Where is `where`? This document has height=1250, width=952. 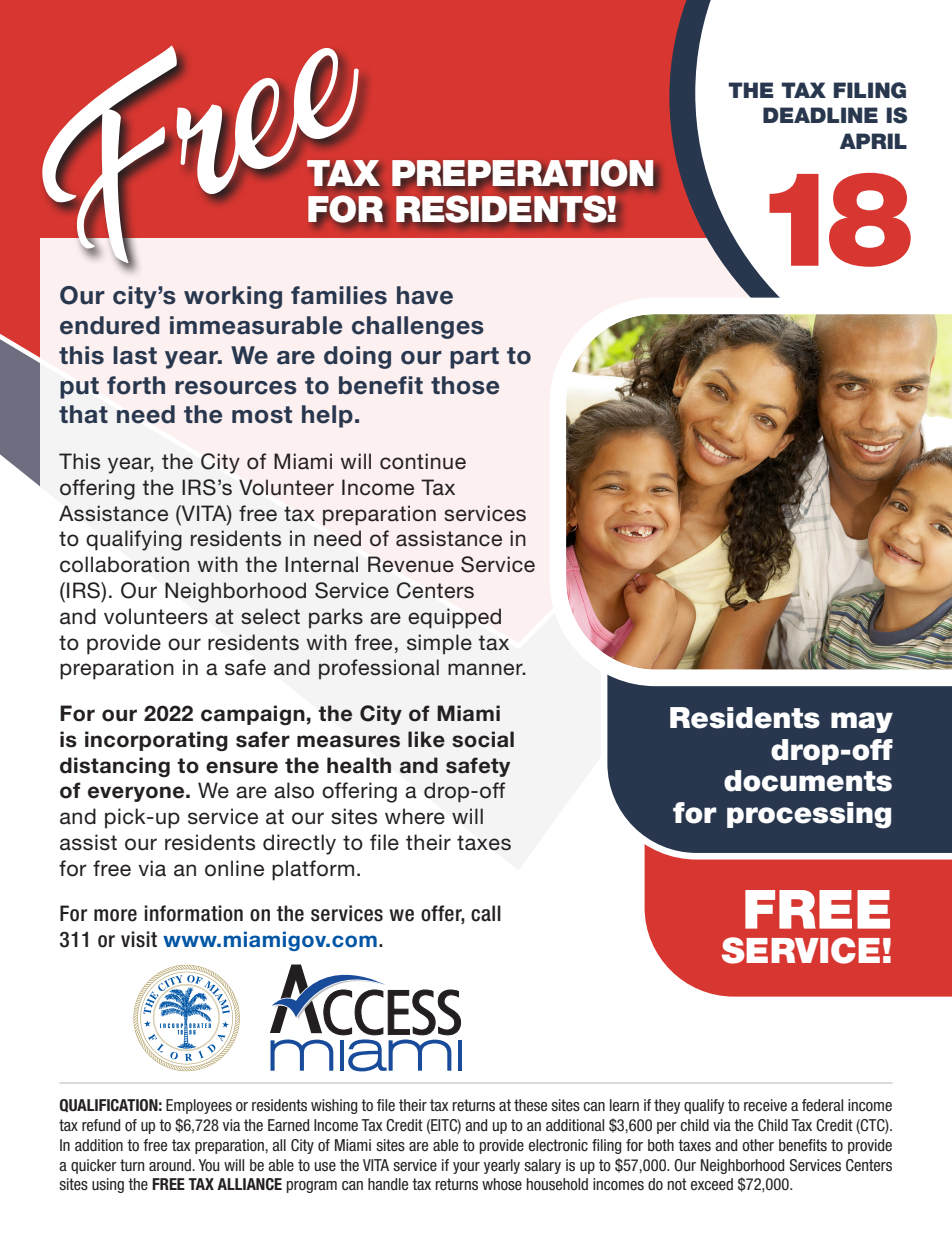 where is located at coordinates (415, 816).
